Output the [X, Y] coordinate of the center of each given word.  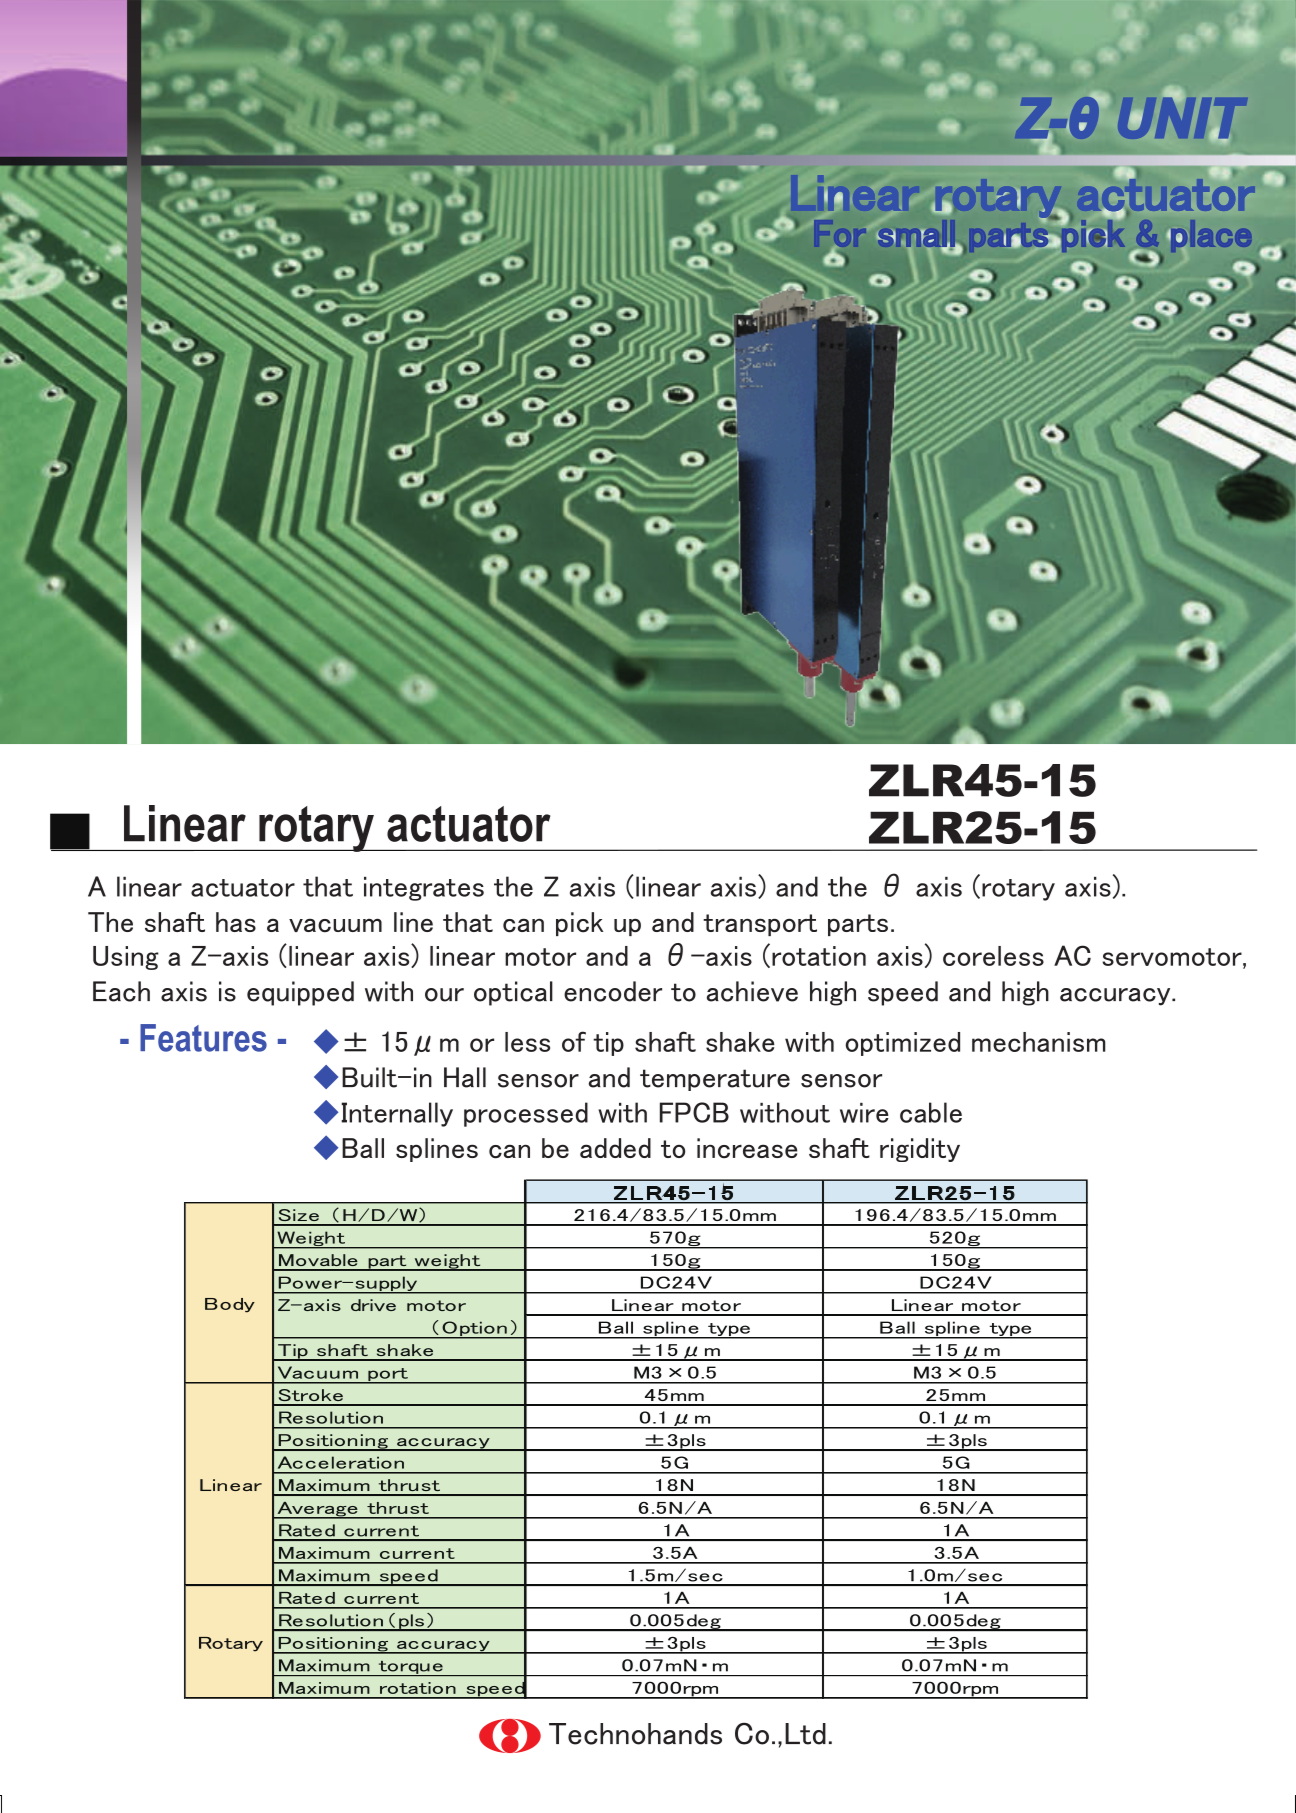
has [236, 922]
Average [317, 1510]
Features [203, 1038]
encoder [613, 991]
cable [931, 1112]
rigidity [920, 1150]
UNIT [1179, 118]
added [615, 1148]
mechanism [1039, 1042]
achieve [752, 991]
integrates [424, 889]
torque [410, 1668]
